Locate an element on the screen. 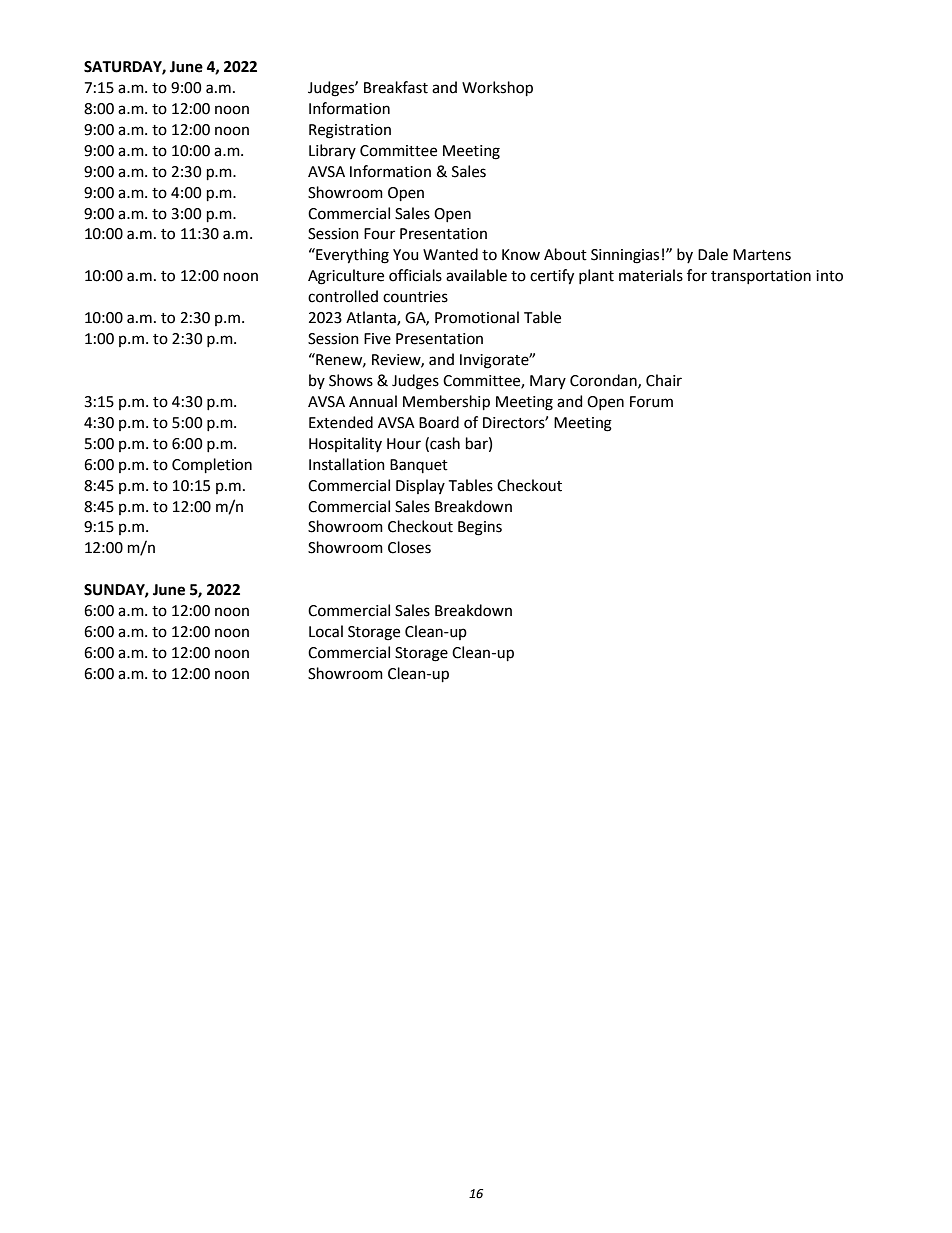 The image size is (952, 1233). Registration is located at coordinates (350, 131).
